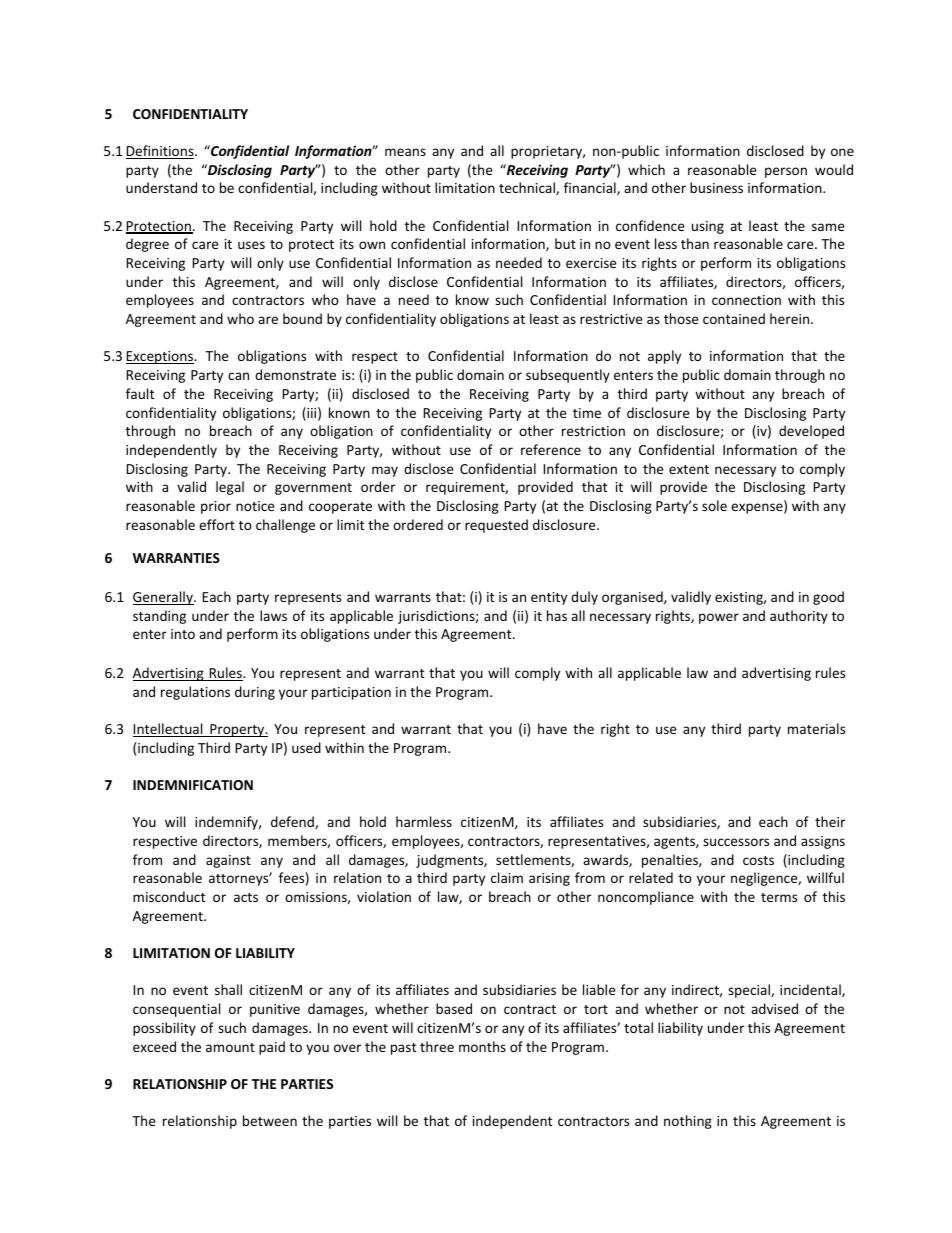 The image size is (952, 1233). Describe the element at coordinates (183, 634) in the screenshot. I see `into` at that location.
